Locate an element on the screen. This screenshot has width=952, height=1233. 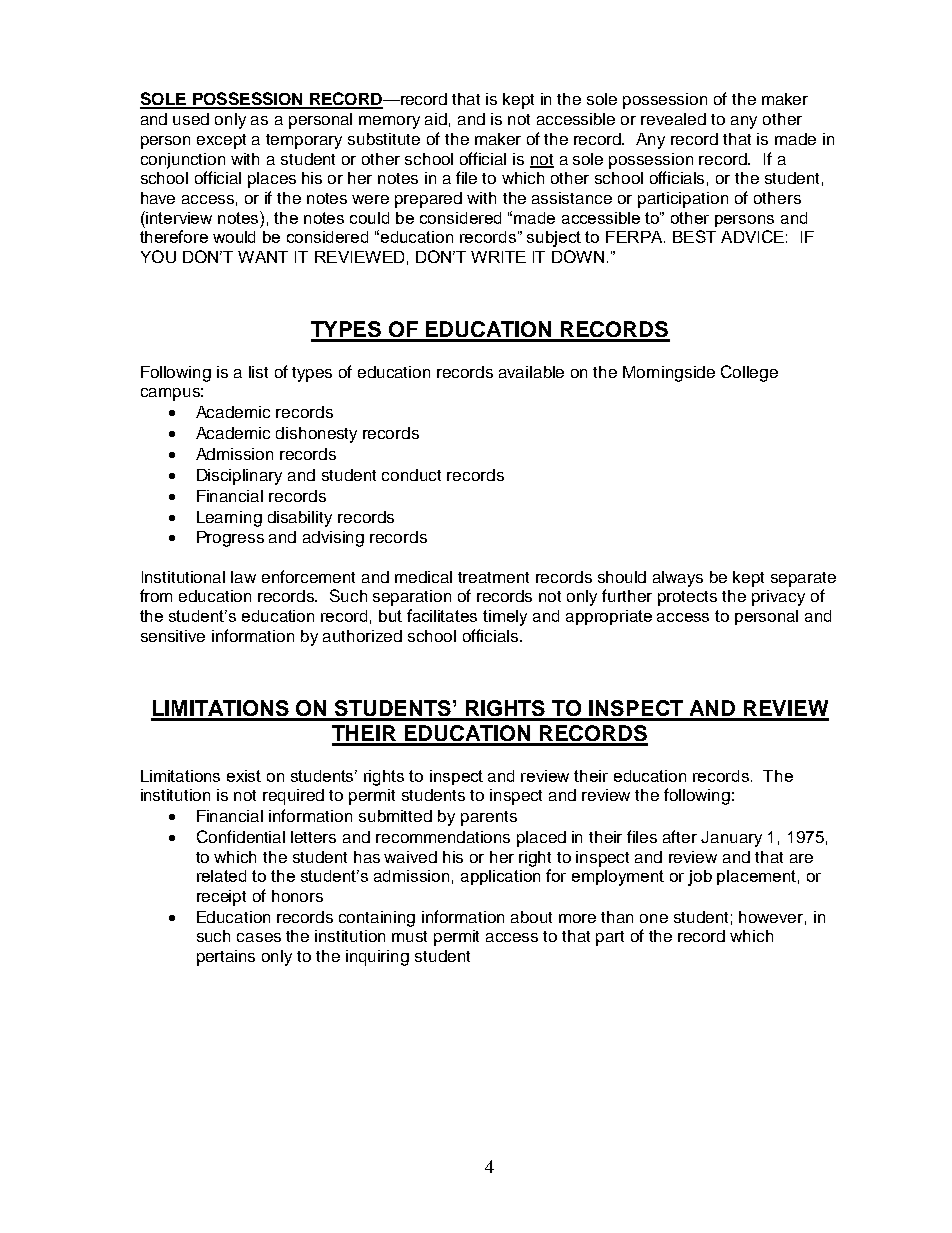
available is located at coordinates (531, 372).
